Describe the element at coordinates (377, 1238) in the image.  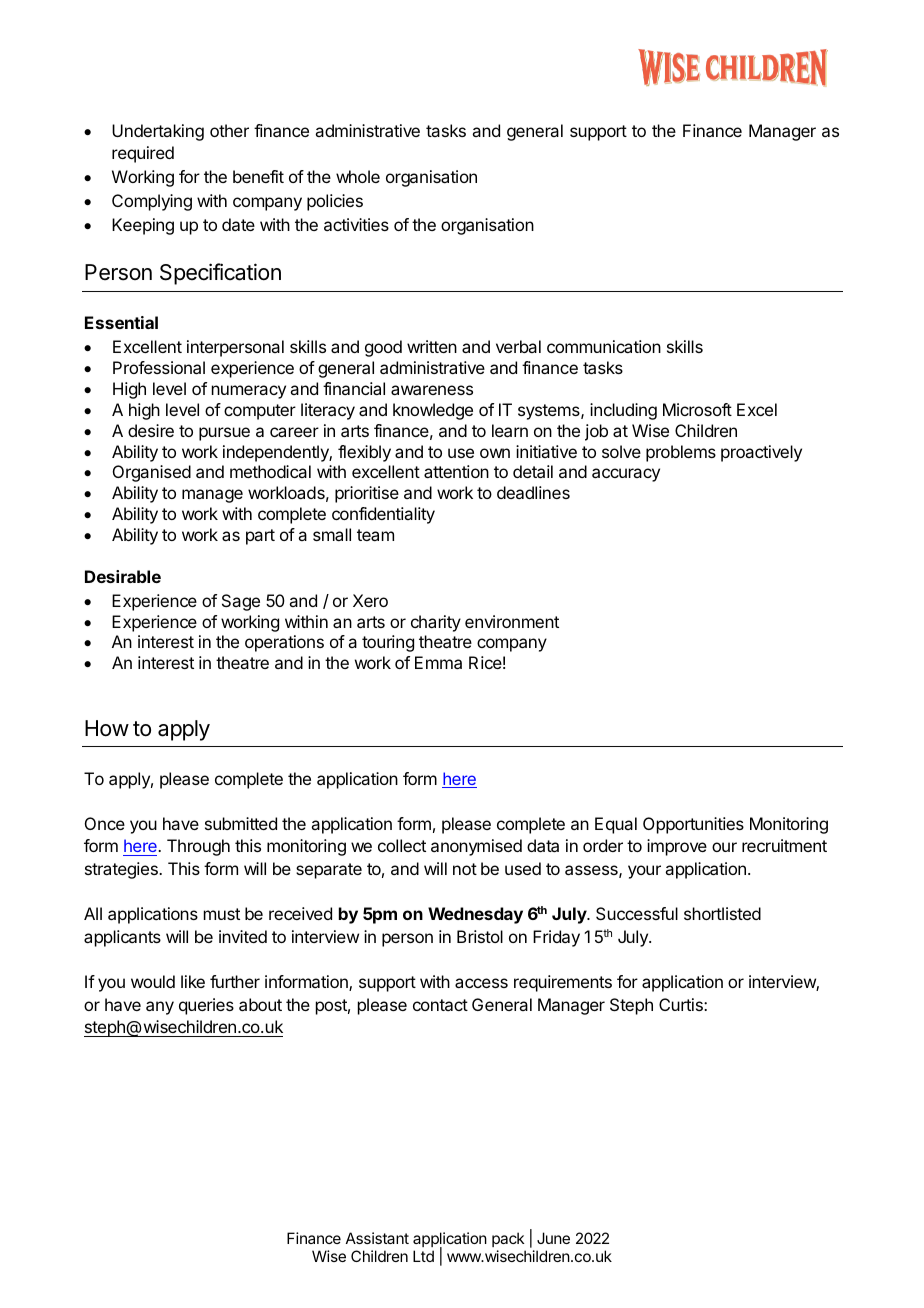
I see `Assistant` at that location.
